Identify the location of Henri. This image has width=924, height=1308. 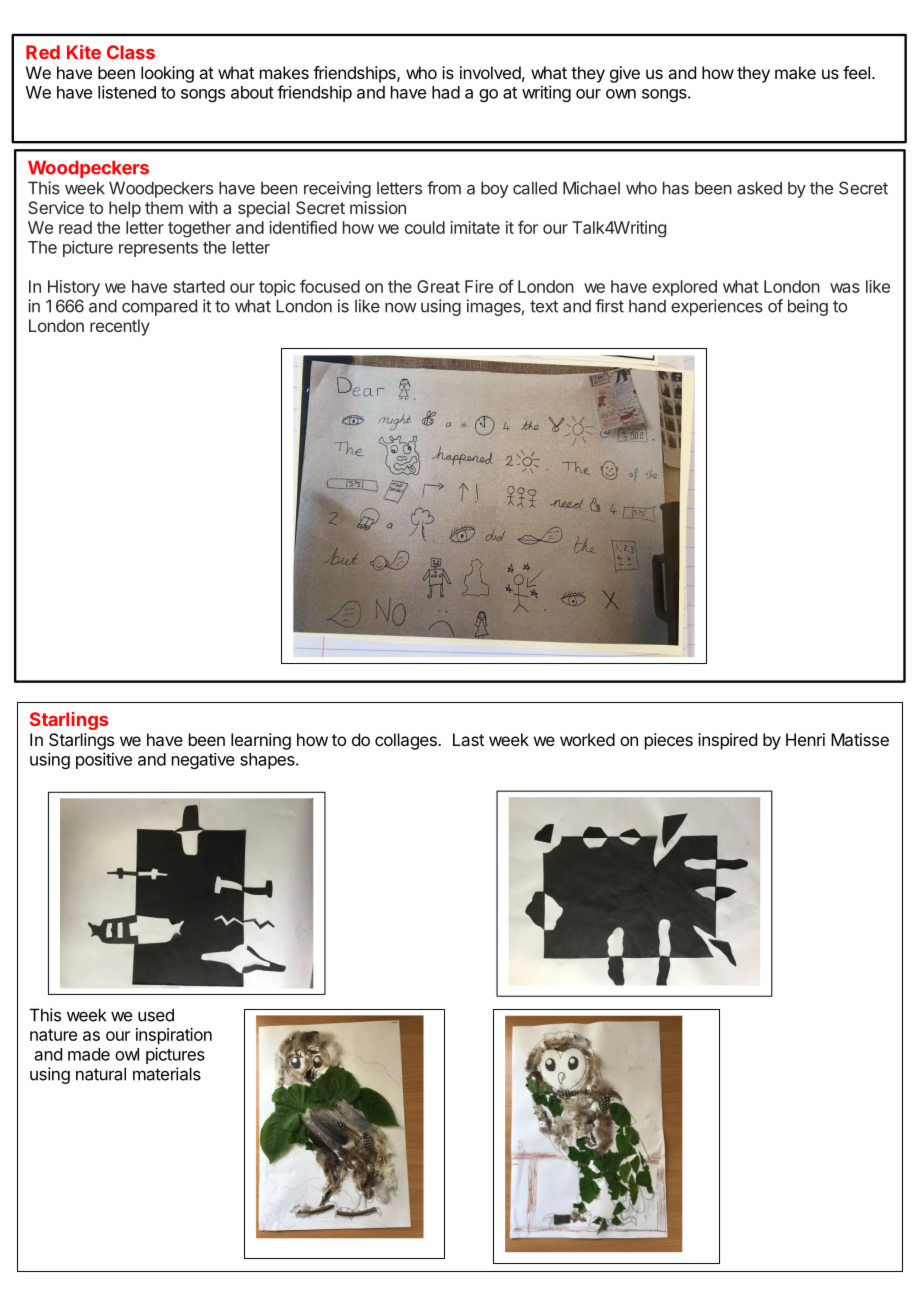
(805, 739).
